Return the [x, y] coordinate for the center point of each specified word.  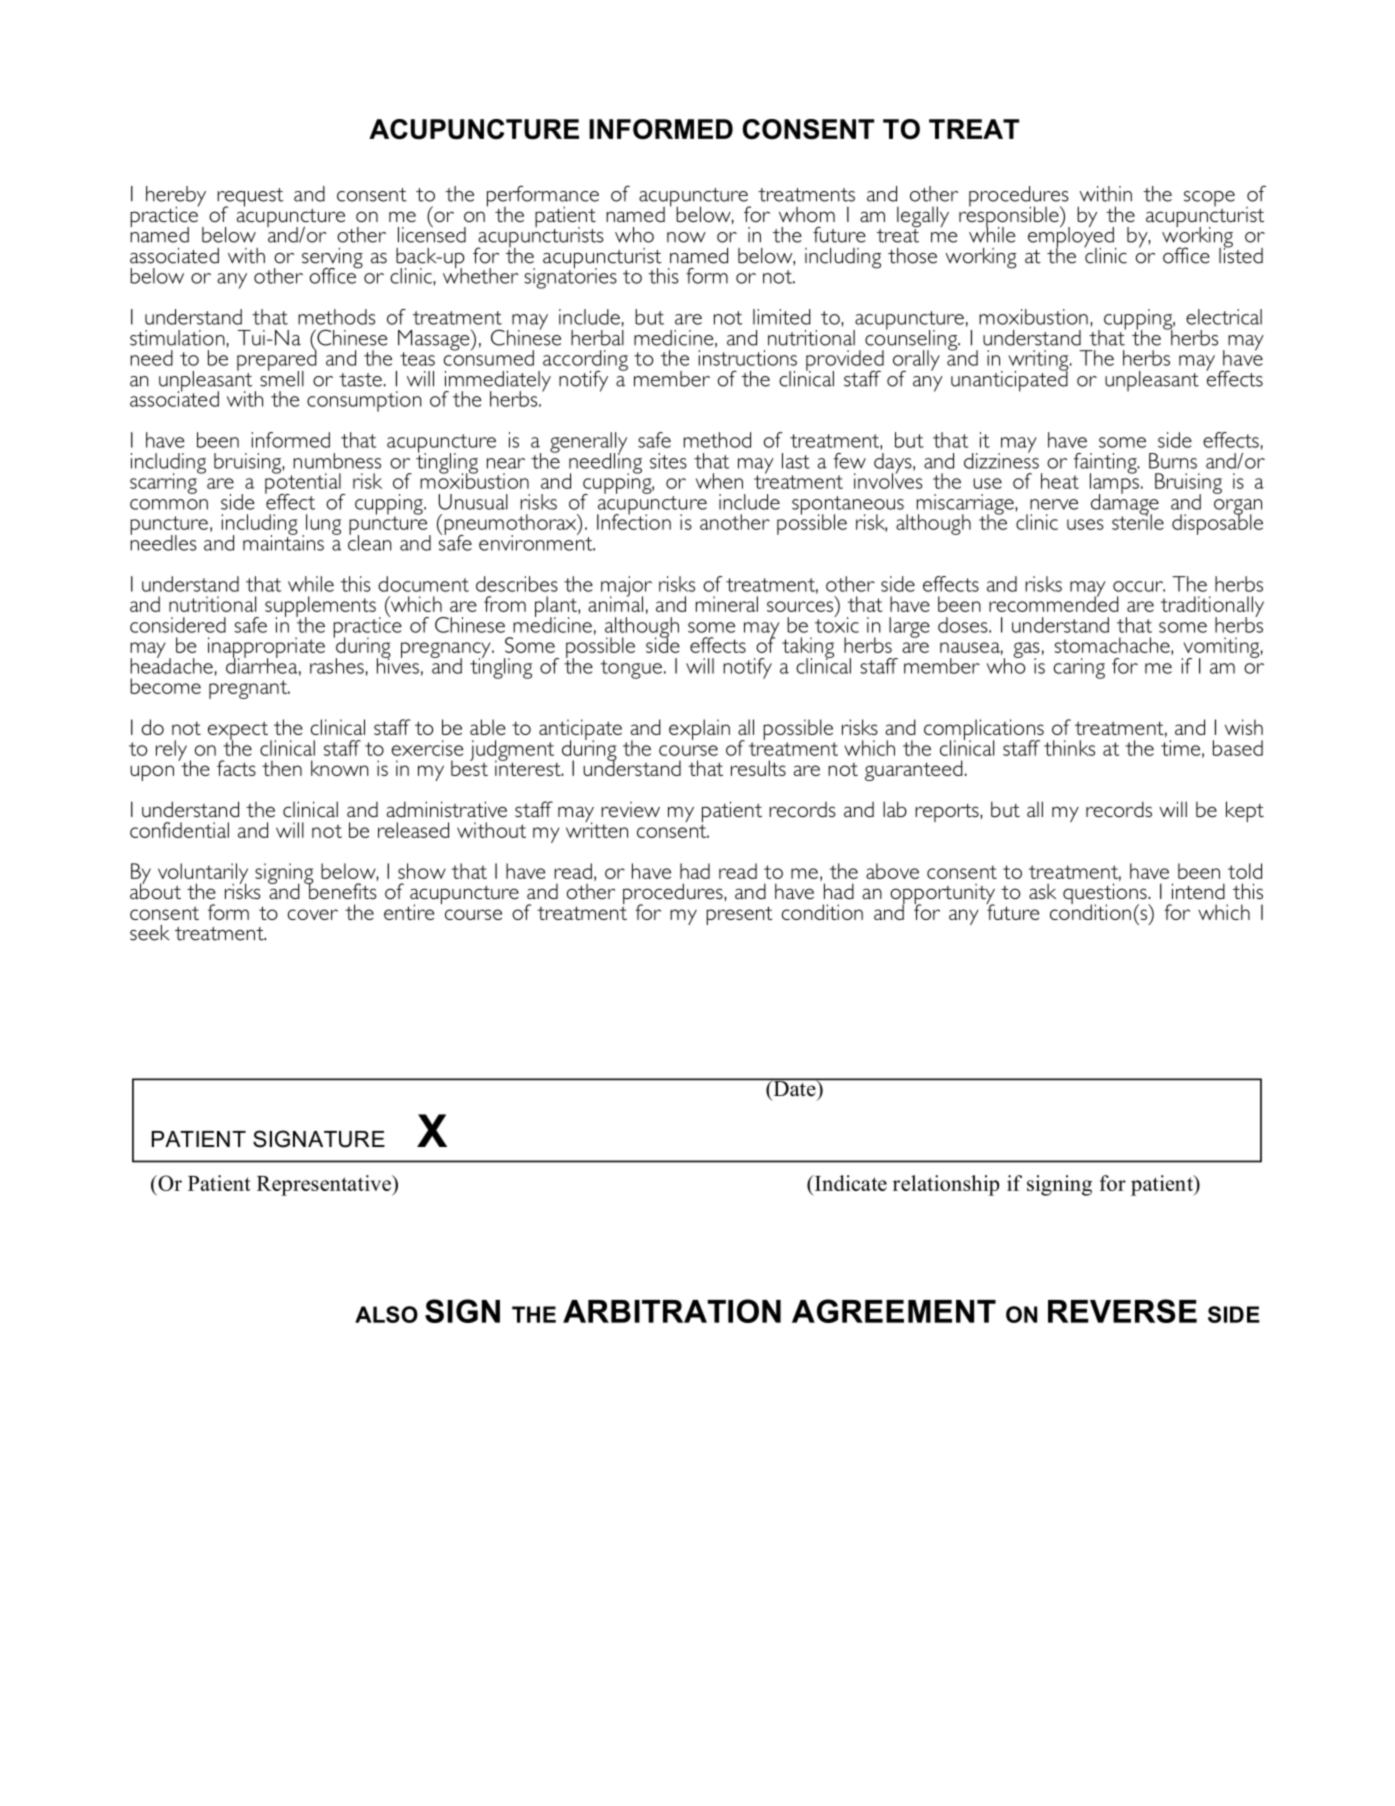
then [282, 768]
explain [699, 729]
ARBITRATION [672, 1311]
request [250, 198]
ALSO [386, 1314]
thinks [1069, 748]
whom [807, 214]
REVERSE [1122, 1311]
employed [1072, 237]
